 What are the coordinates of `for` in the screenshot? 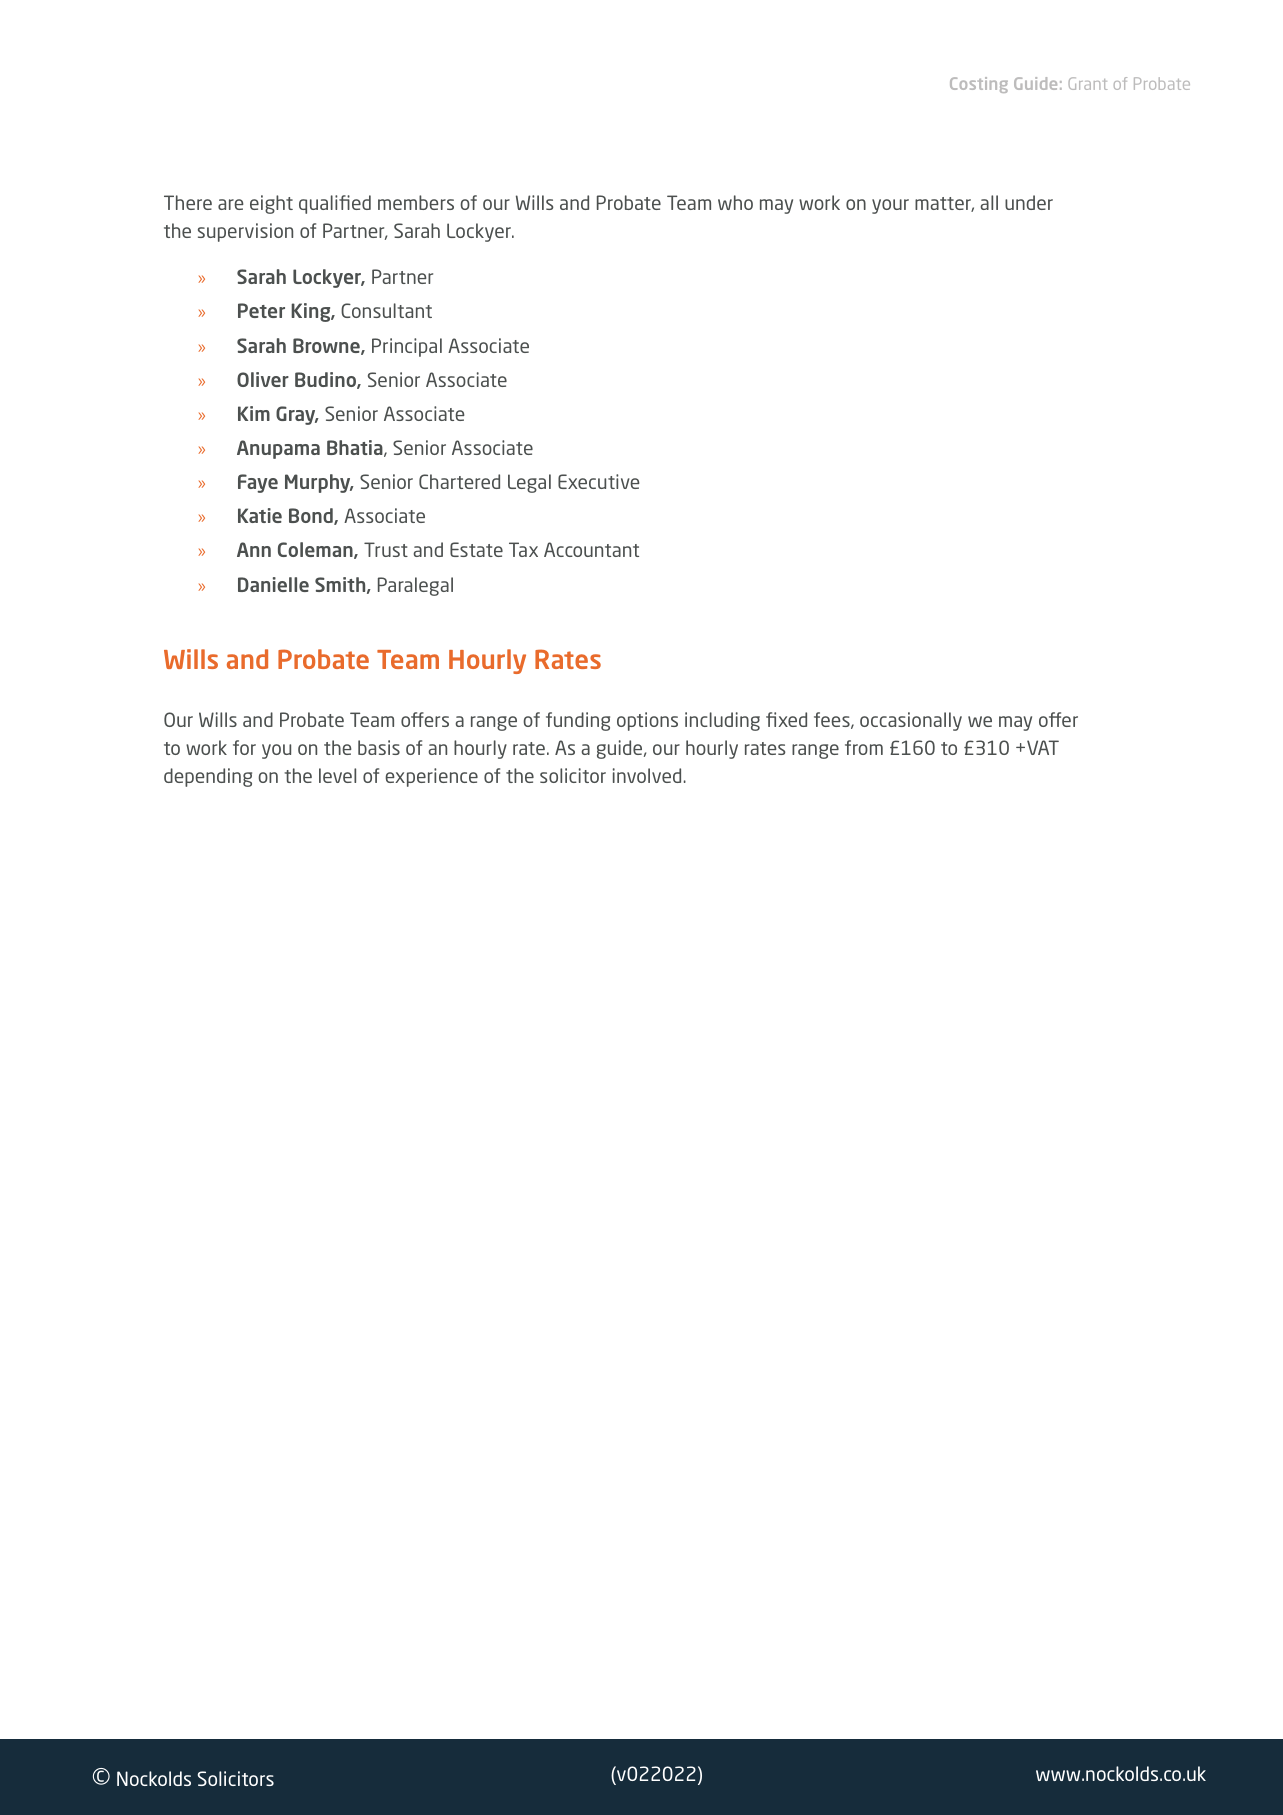 It's located at (244, 747).
